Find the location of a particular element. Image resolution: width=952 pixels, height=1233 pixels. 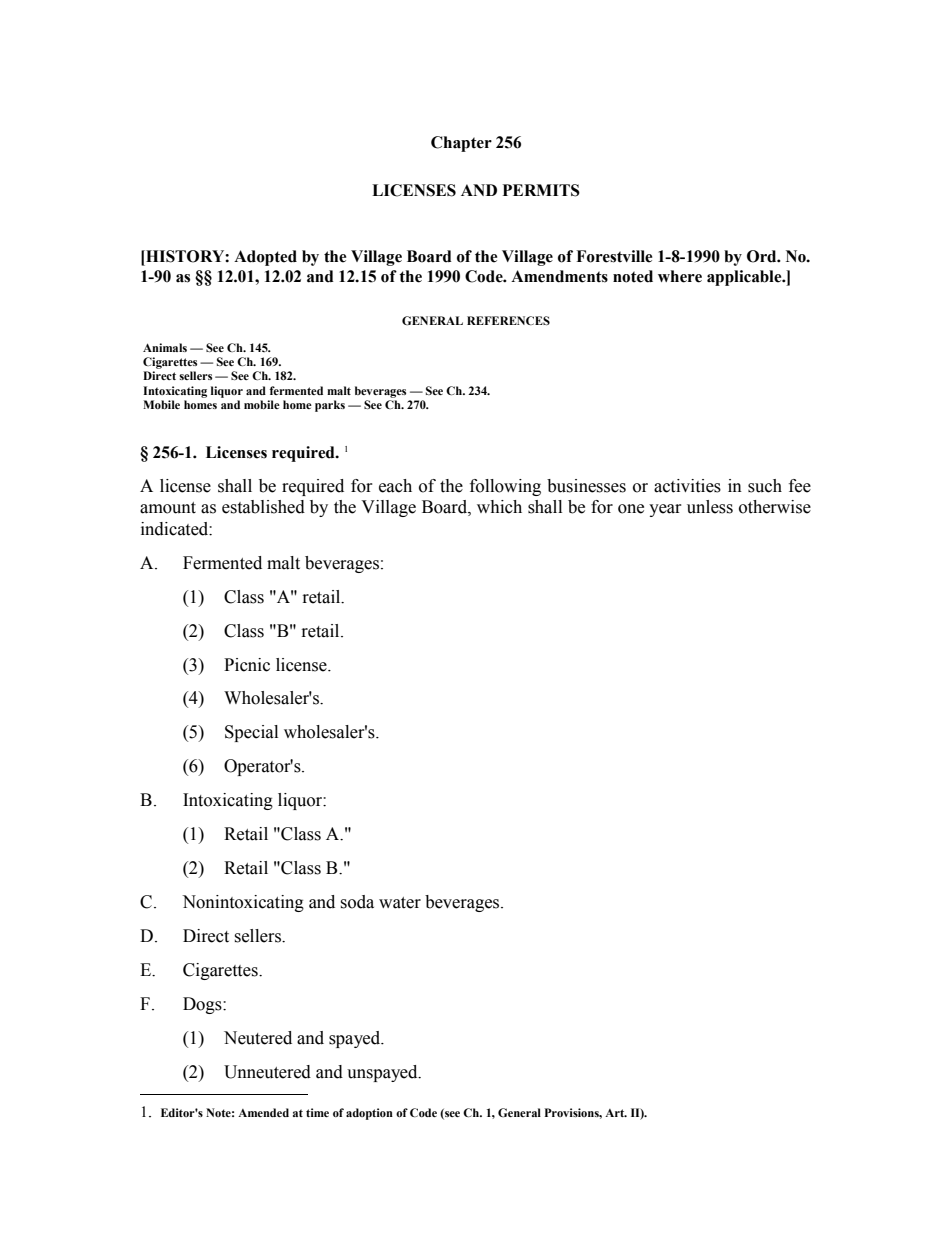

Adopted is located at coordinates (265, 258).
